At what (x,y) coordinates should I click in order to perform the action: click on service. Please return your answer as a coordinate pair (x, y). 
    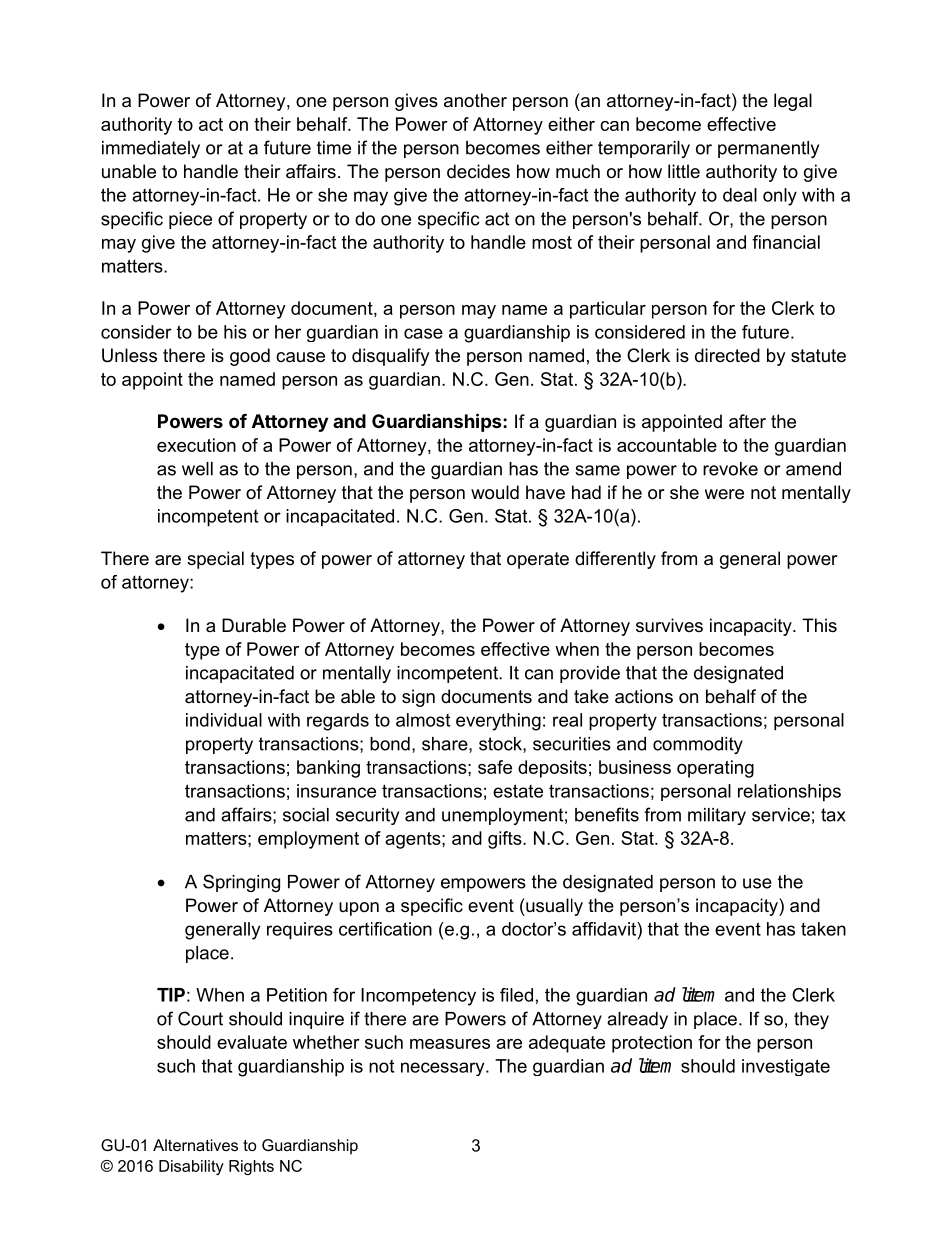
    Looking at the image, I should click on (781, 815).
